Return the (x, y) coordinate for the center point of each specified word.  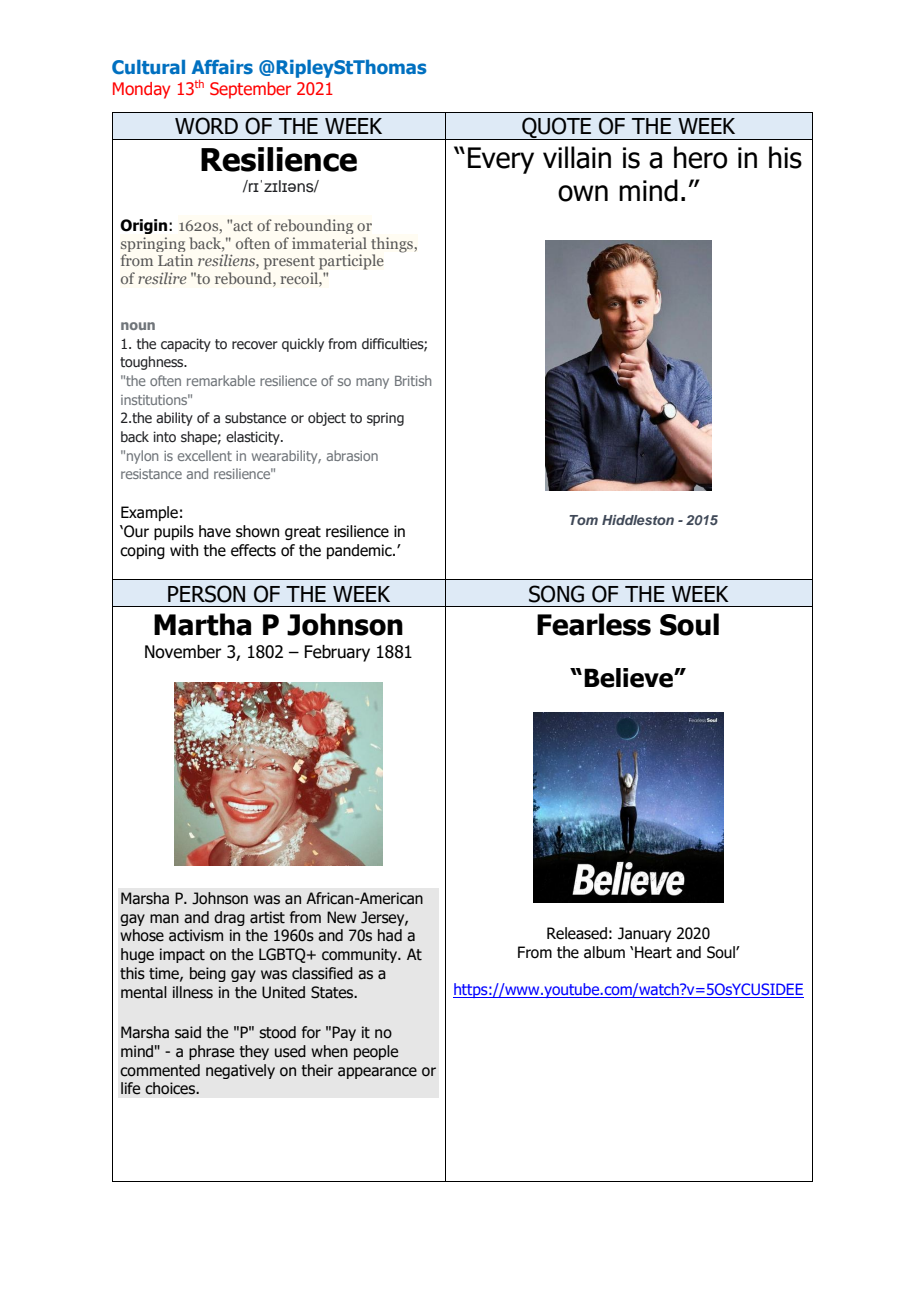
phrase (211, 1052)
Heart (653, 952)
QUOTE (557, 128)
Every (501, 160)
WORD (206, 126)
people (376, 1052)
